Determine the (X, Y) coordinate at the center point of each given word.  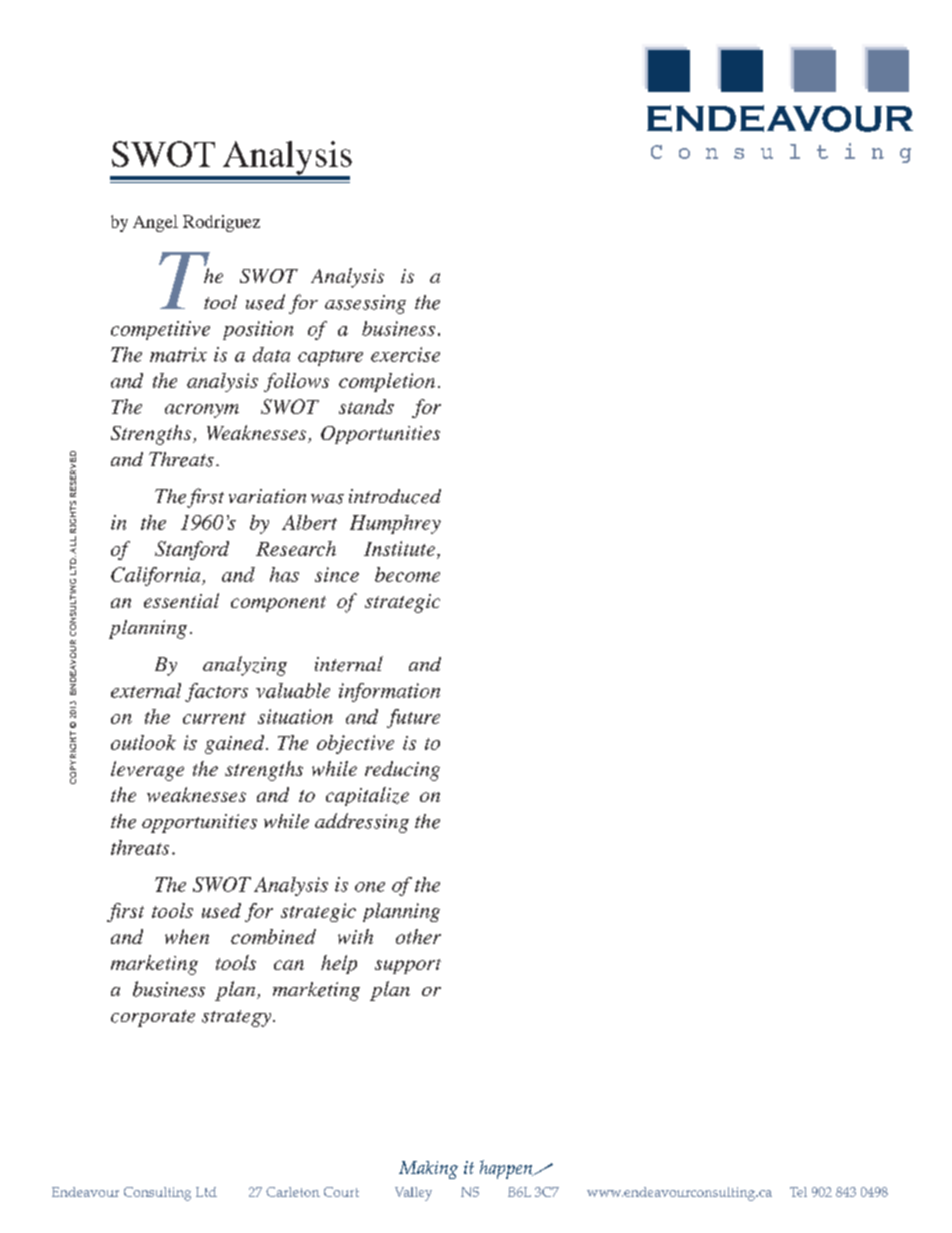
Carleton (293, 1192)
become (407, 574)
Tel (798, 1192)
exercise (405, 354)
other (418, 936)
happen (507, 1169)
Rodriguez (221, 223)
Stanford (192, 550)
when (187, 936)
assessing (365, 304)
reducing (402, 771)
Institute (399, 548)
